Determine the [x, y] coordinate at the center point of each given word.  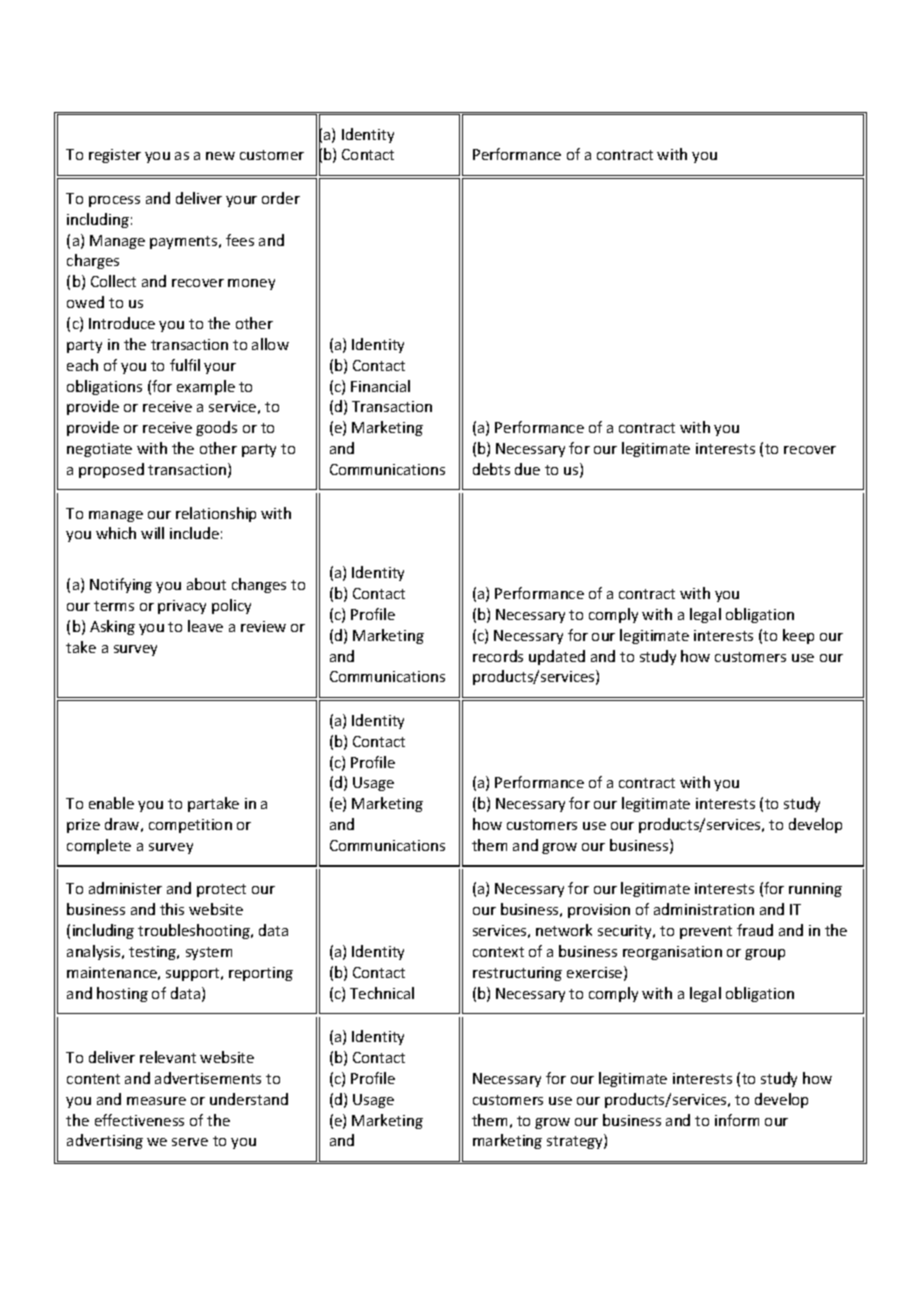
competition [190, 826]
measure [156, 1101]
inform [737, 1120]
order [281, 198]
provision [599, 911]
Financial [380, 386]
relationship [216, 514]
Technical [382, 993]
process [114, 201]
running [815, 890]
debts [491, 469]
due [527, 469]
